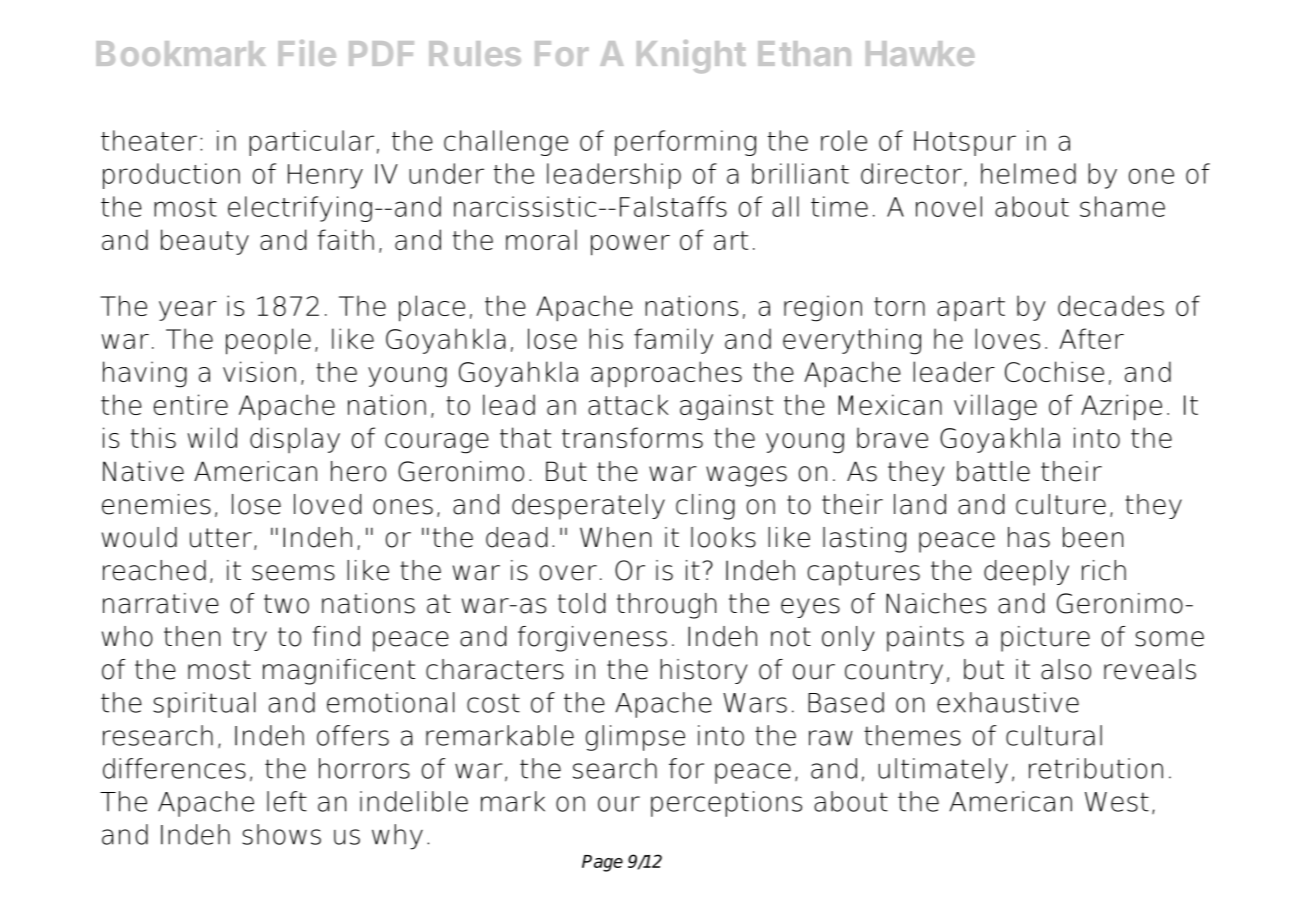 Image resolution: width=1311 pixels, height=924 pixels. I want to click on picture, so click(1045, 639).
